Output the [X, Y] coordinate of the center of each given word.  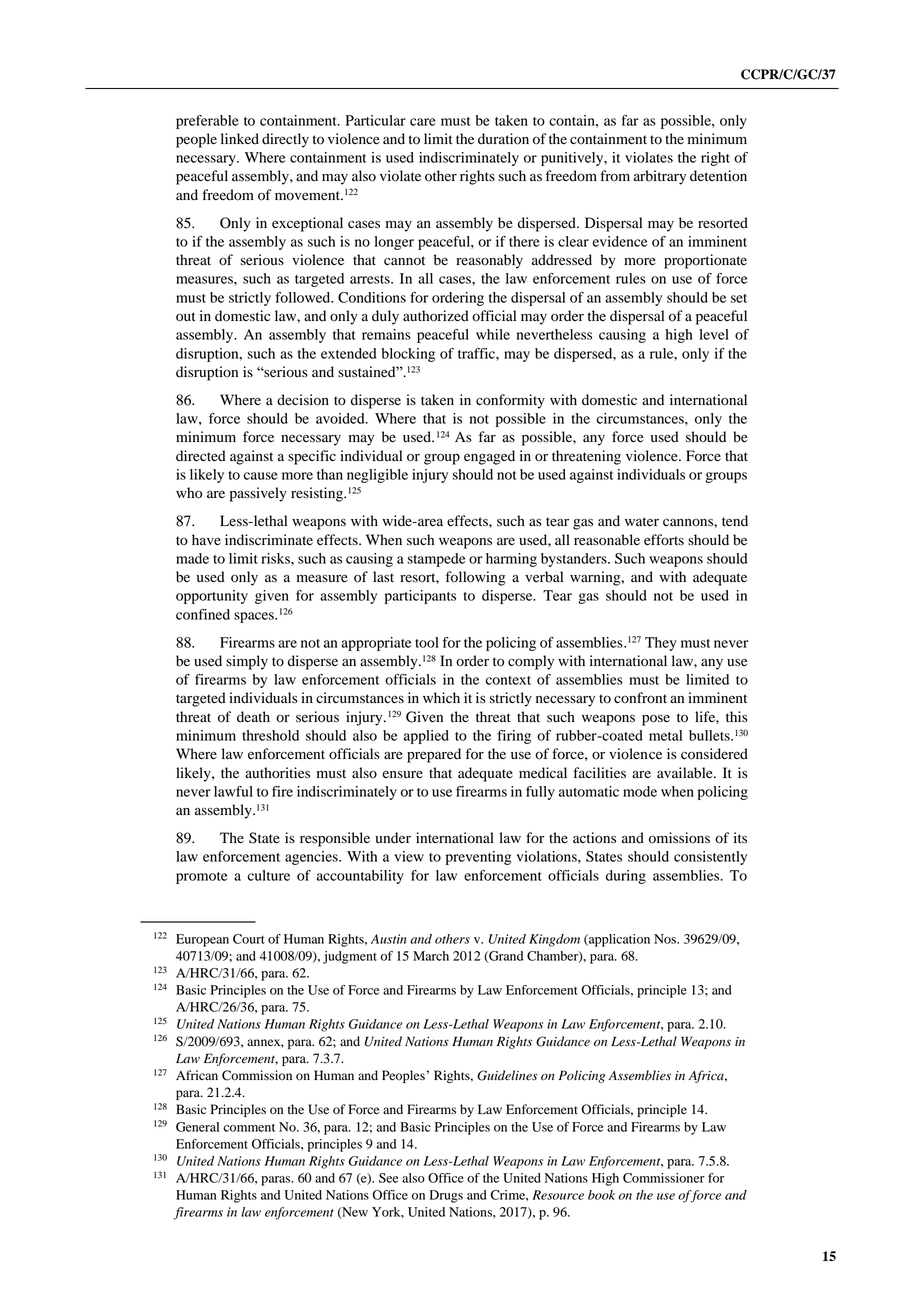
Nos [666, 939]
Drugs [446, 1196]
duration [503, 139]
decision [303, 400]
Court [248, 939]
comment [249, 1128]
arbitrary [660, 177]
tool [427, 642]
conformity [510, 401]
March [431, 956]
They [661, 644]
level [714, 334]
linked [240, 139]
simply [247, 662]
